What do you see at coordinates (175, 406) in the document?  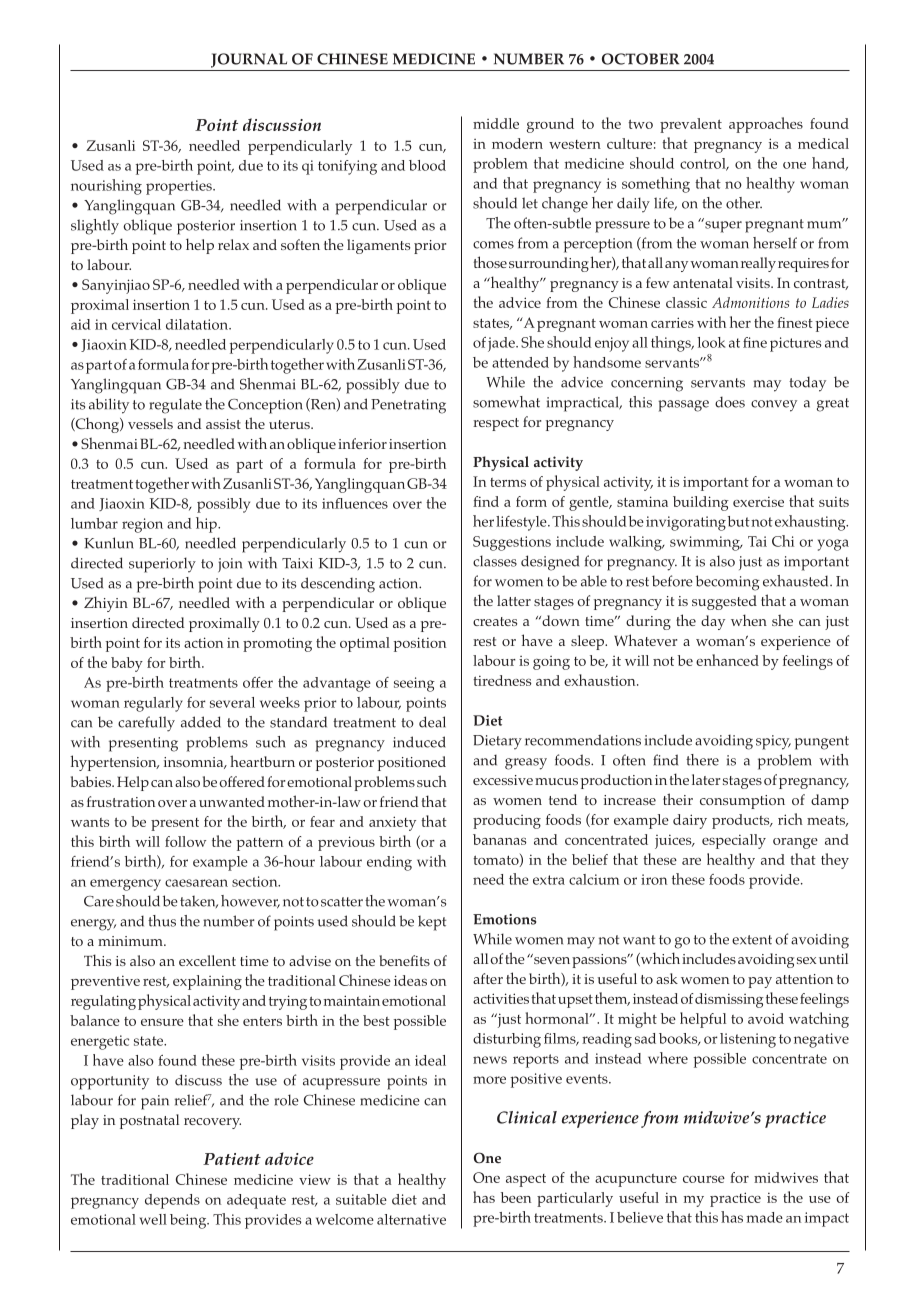 I see `regulate` at bounding box center [175, 406].
